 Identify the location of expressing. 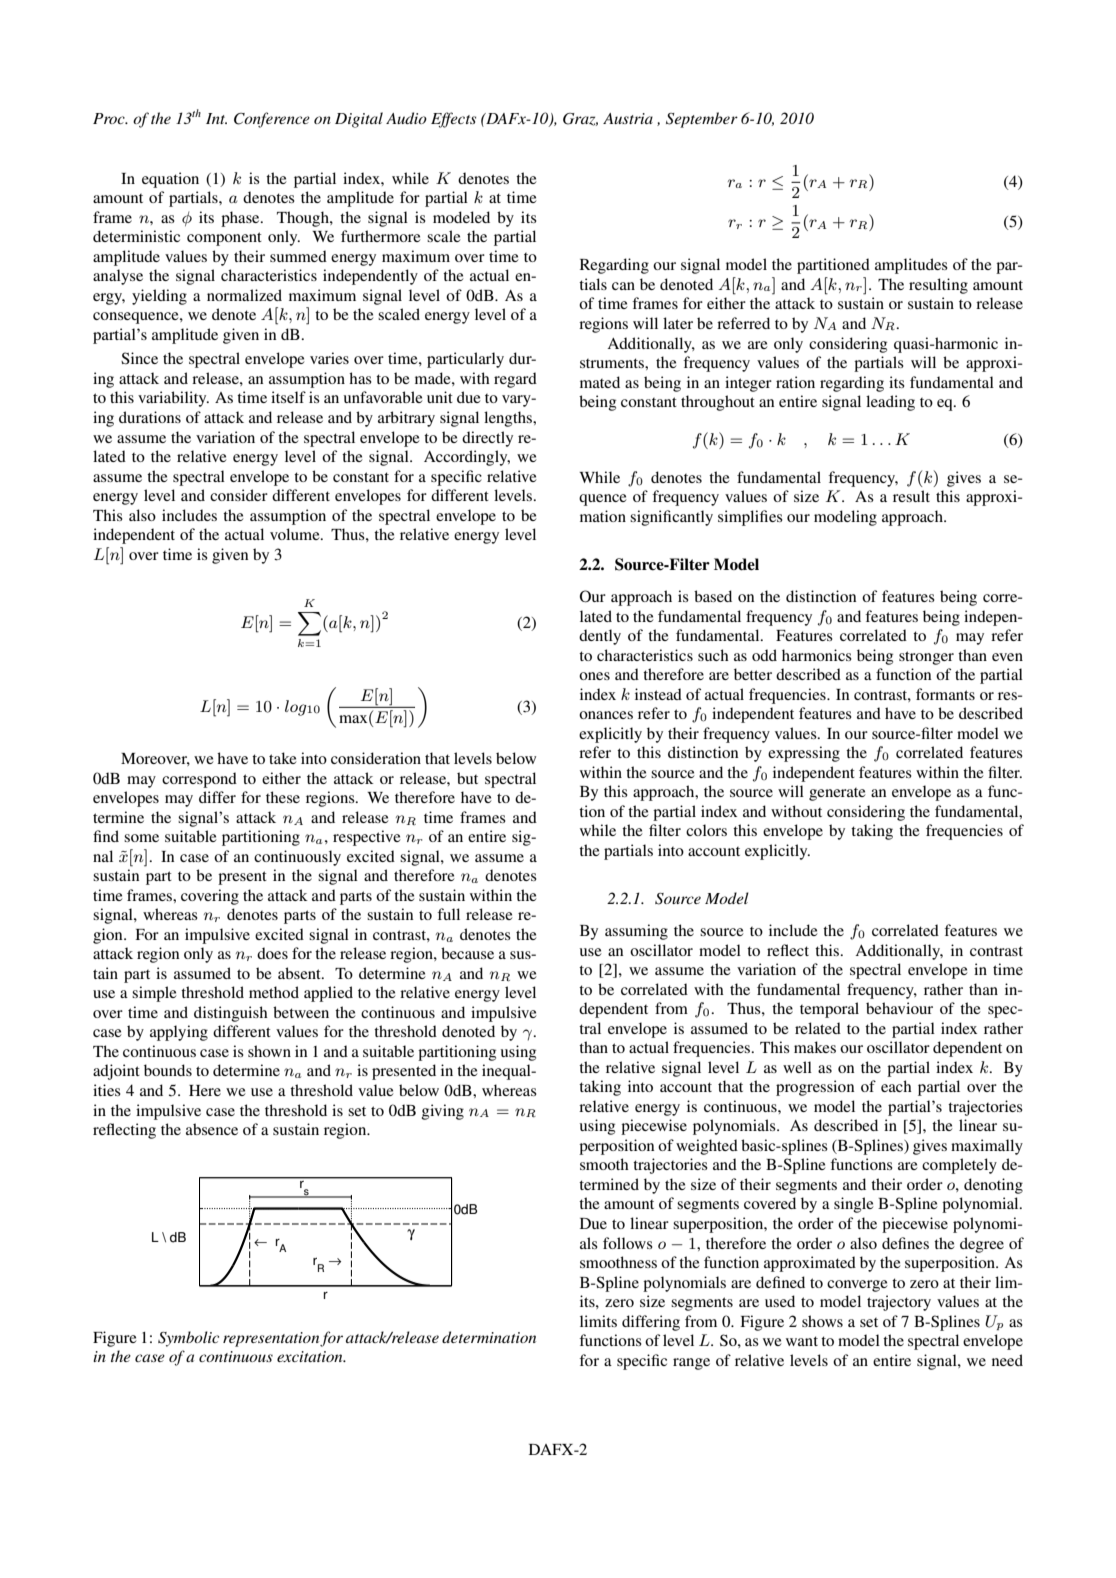
(804, 754).
